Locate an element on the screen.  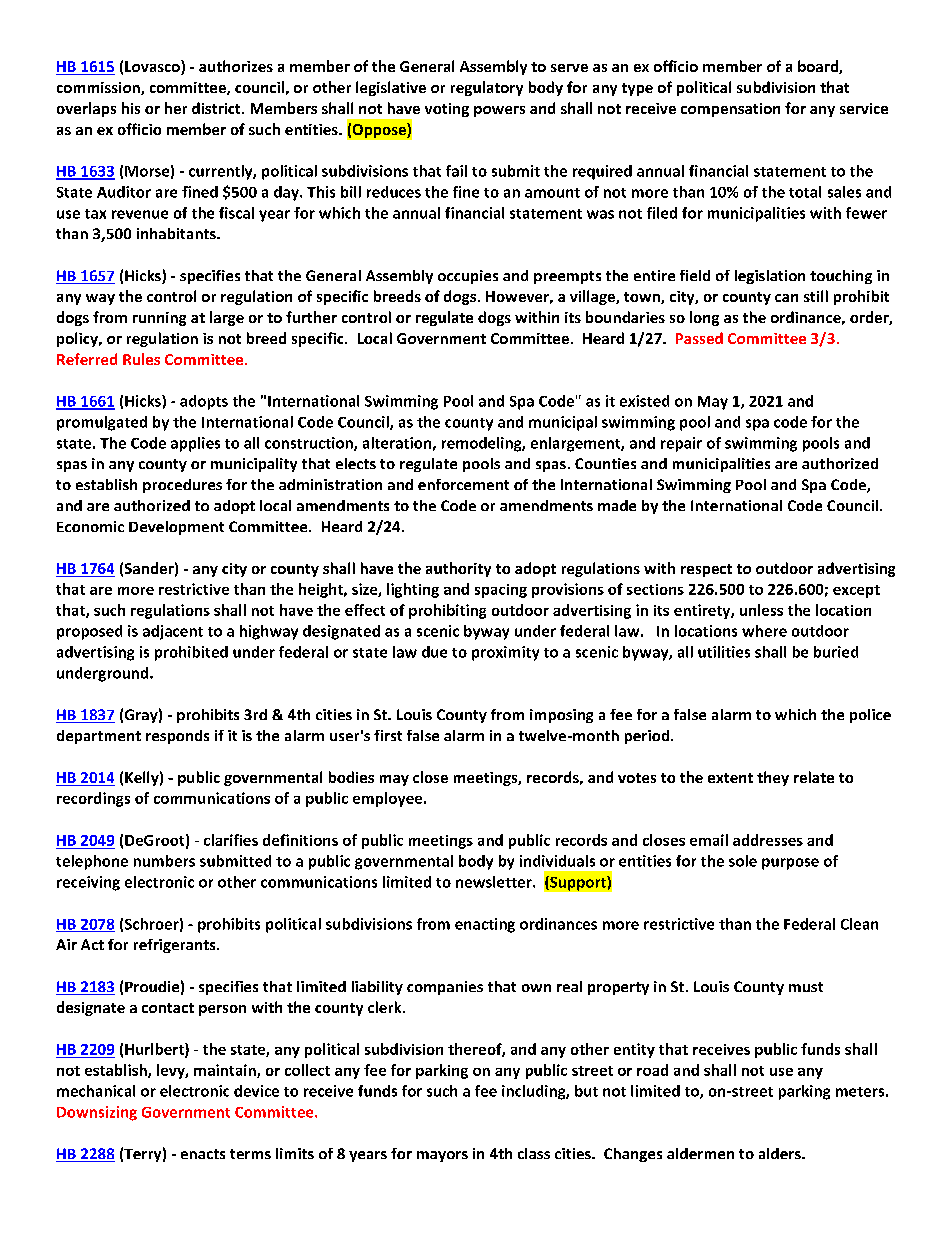
district is located at coordinates (217, 108).
